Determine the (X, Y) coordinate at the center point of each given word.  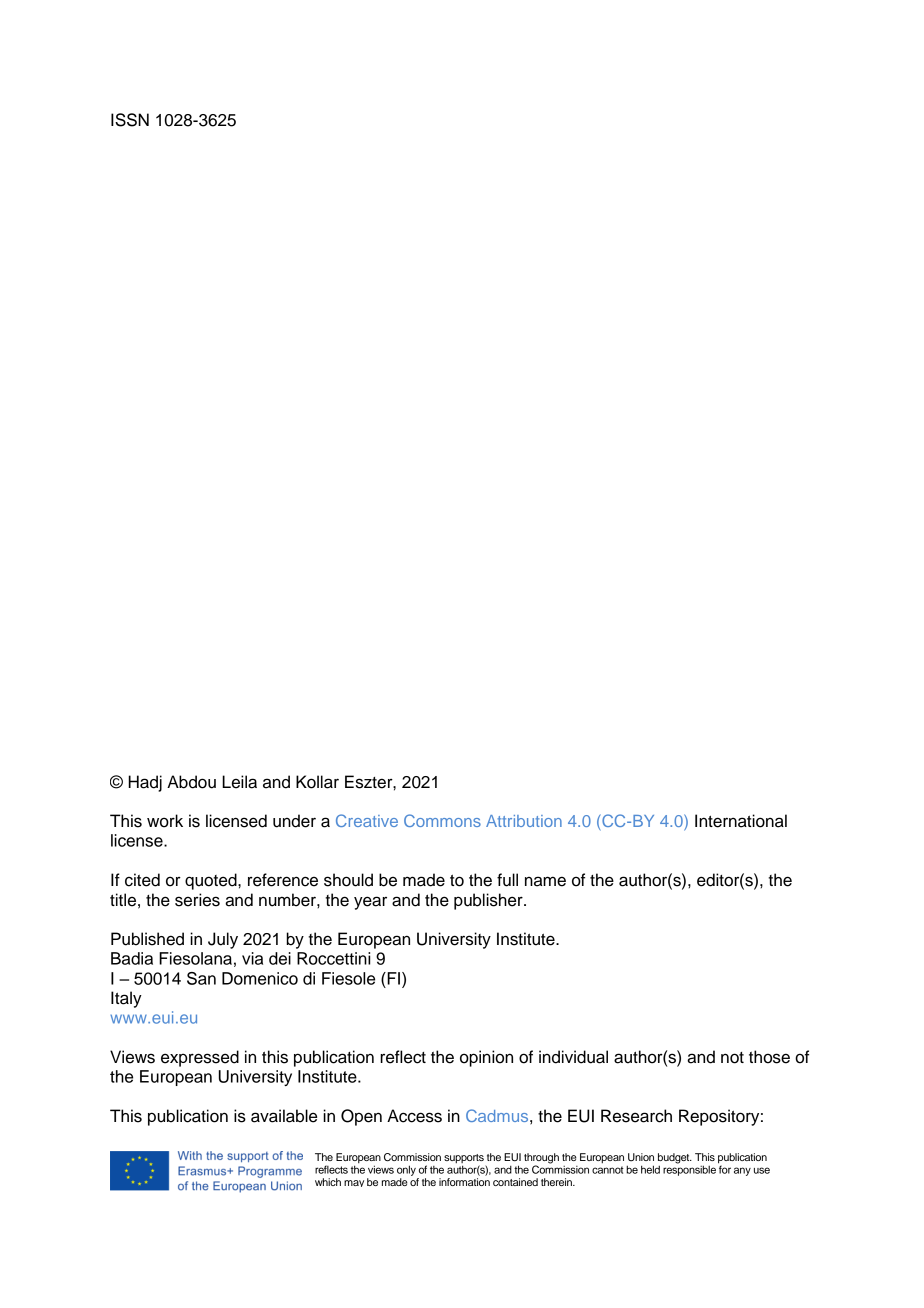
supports (465, 1160)
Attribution (524, 821)
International (741, 821)
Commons (442, 820)
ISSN (130, 120)
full (507, 880)
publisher (489, 901)
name (545, 881)
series (197, 900)
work (165, 821)
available (284, 1116)
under (294, 821)
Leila (239, 782)
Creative (367, 820)
